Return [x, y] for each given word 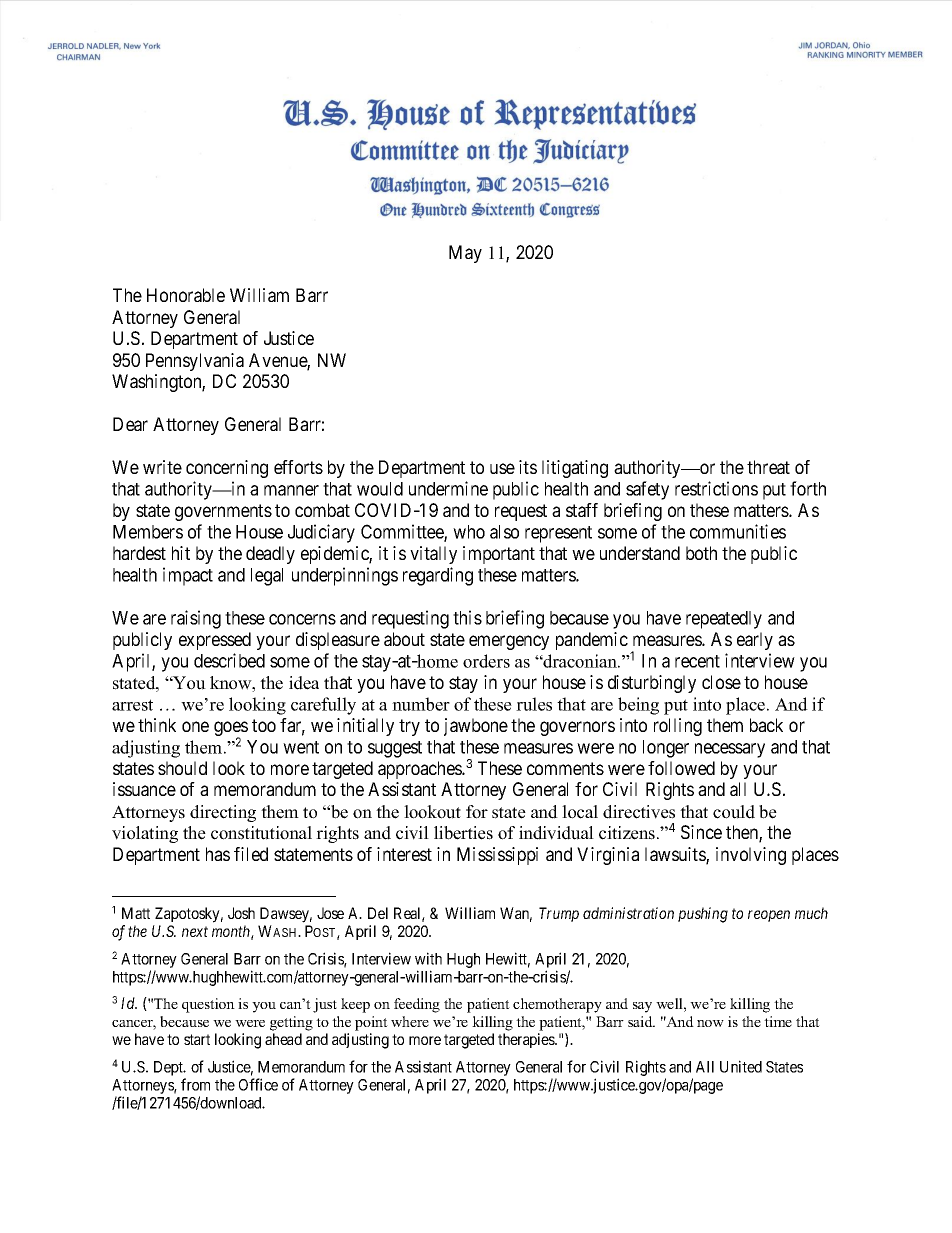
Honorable [186, 295]
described [229, 660]
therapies [527, 1040]
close [721, 682]
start [197, 1039]
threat [768, 467]
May [465, 254]
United [741, 1066]
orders [486, 661]
